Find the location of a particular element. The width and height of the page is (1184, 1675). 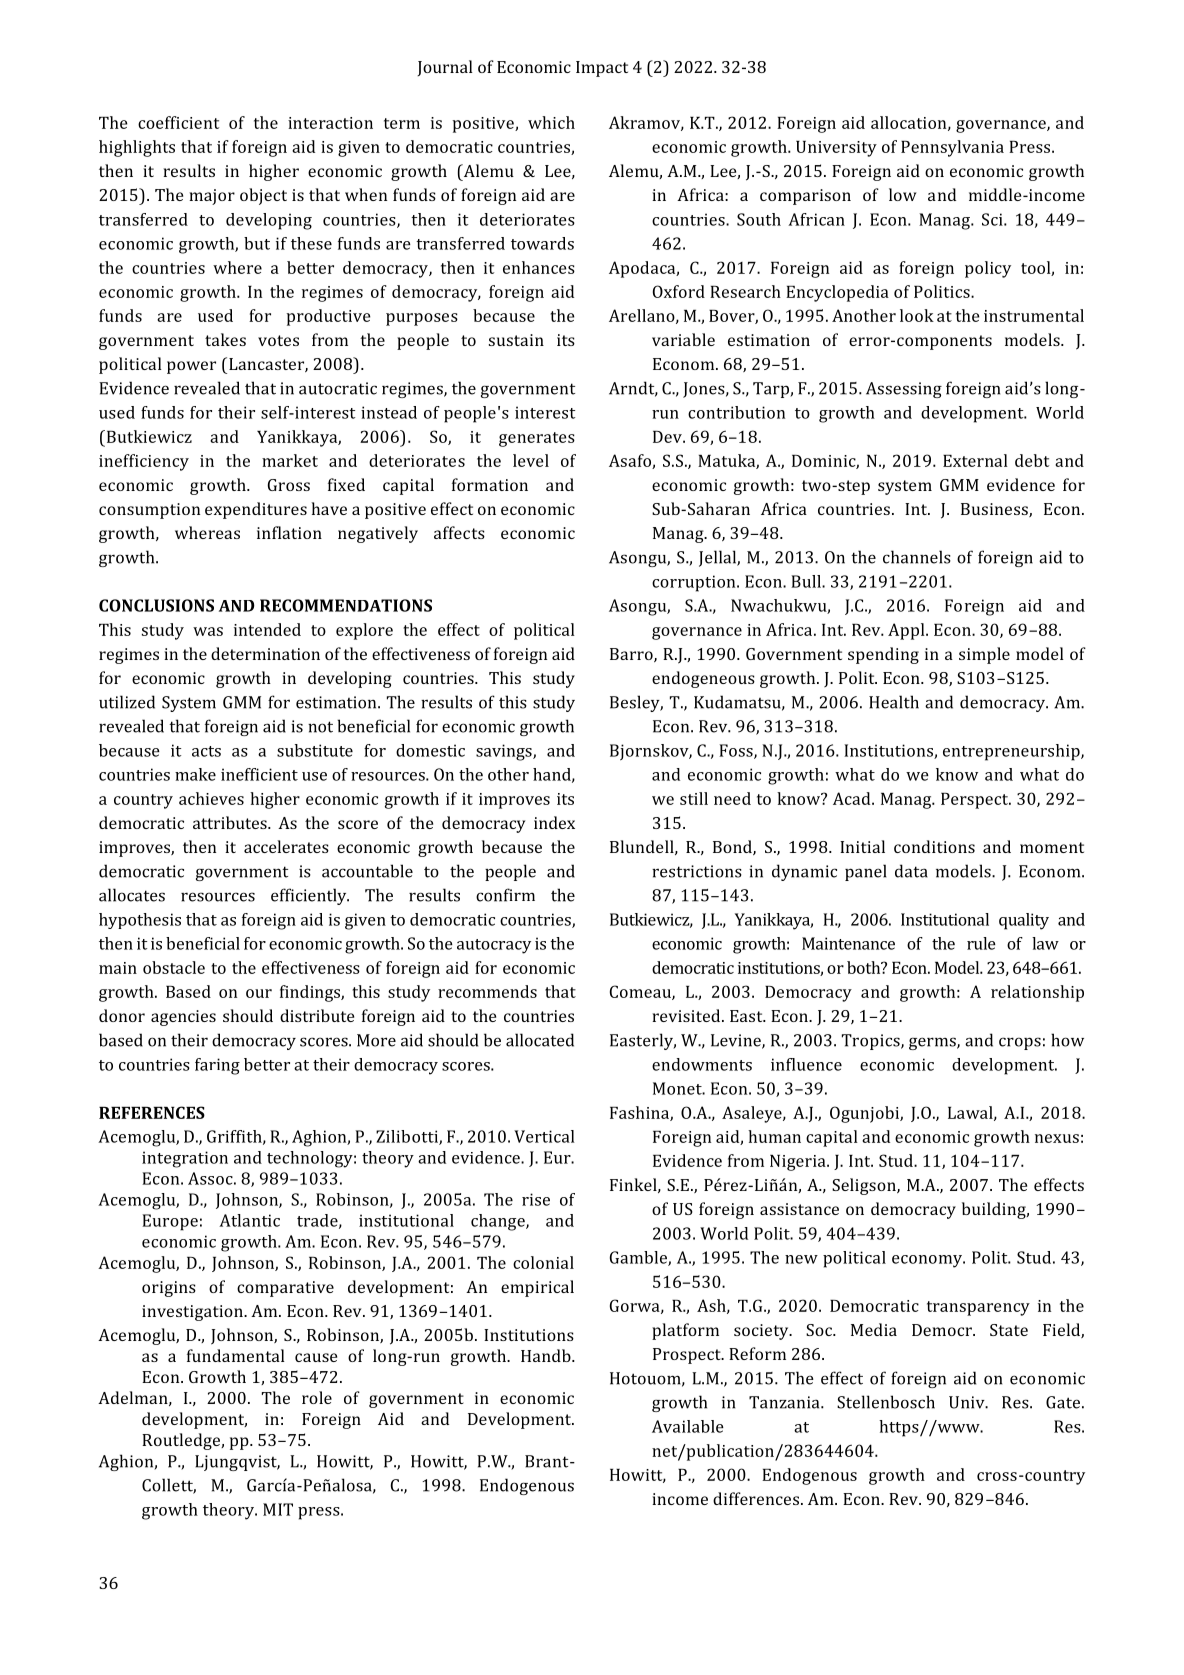

allocated is located at coordinates (540, 1040).
